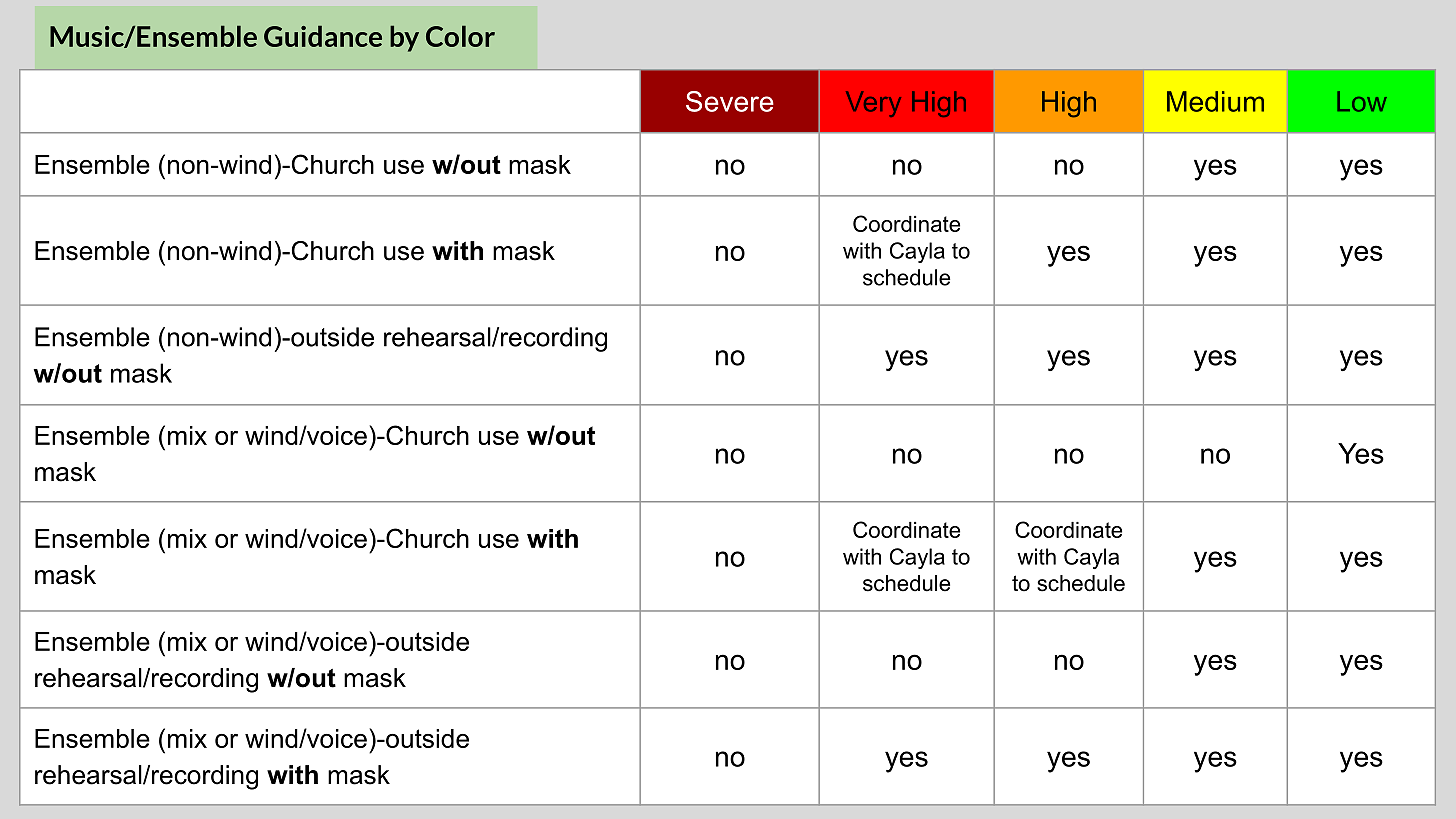 The image size is (1456, 819). What do you see at coordinates (730, 101) in the page?
I see `Severe` at bounding box center [730, 101].
